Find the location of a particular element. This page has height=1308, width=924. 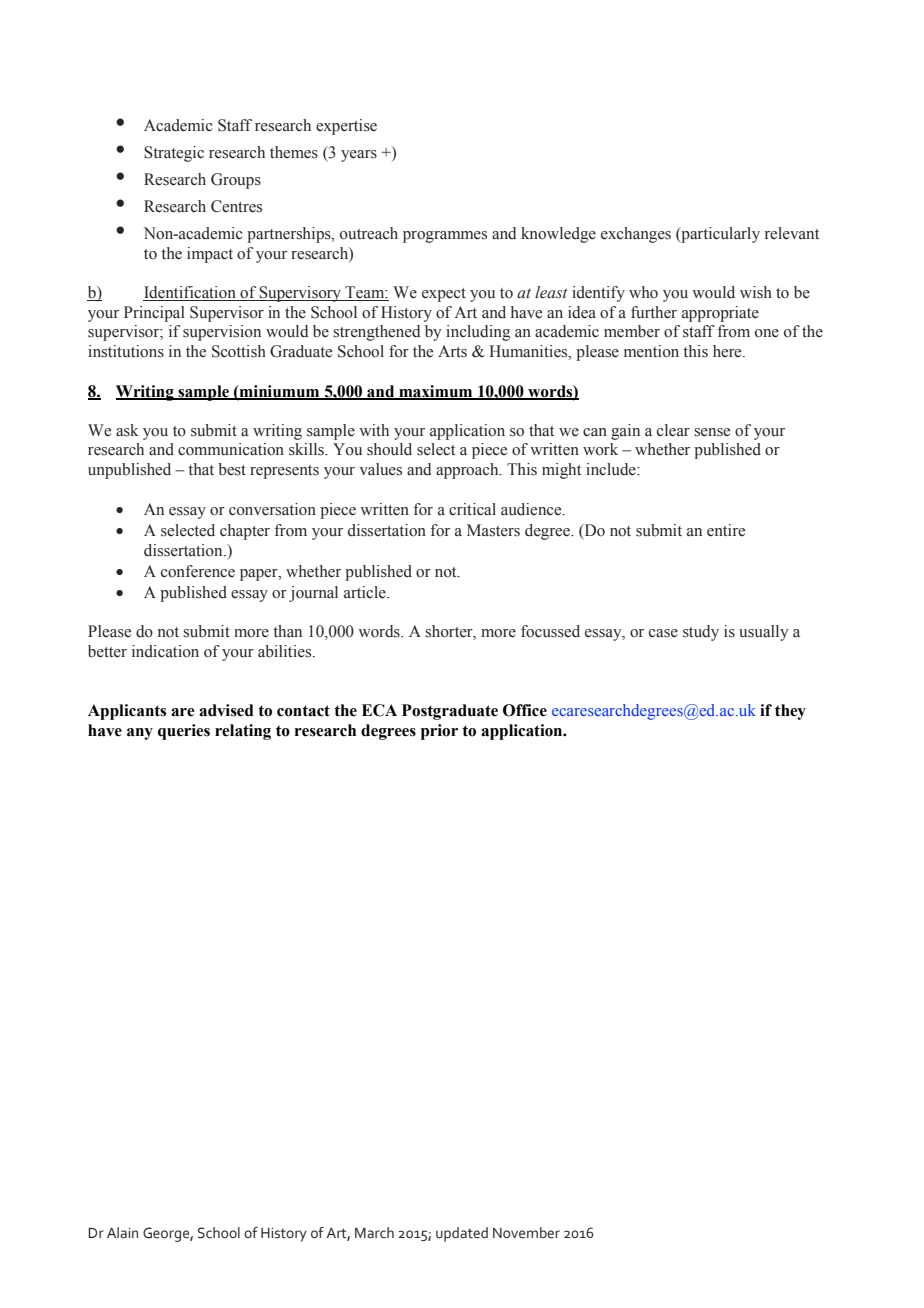

indication is located at coordinates (165, 651).
